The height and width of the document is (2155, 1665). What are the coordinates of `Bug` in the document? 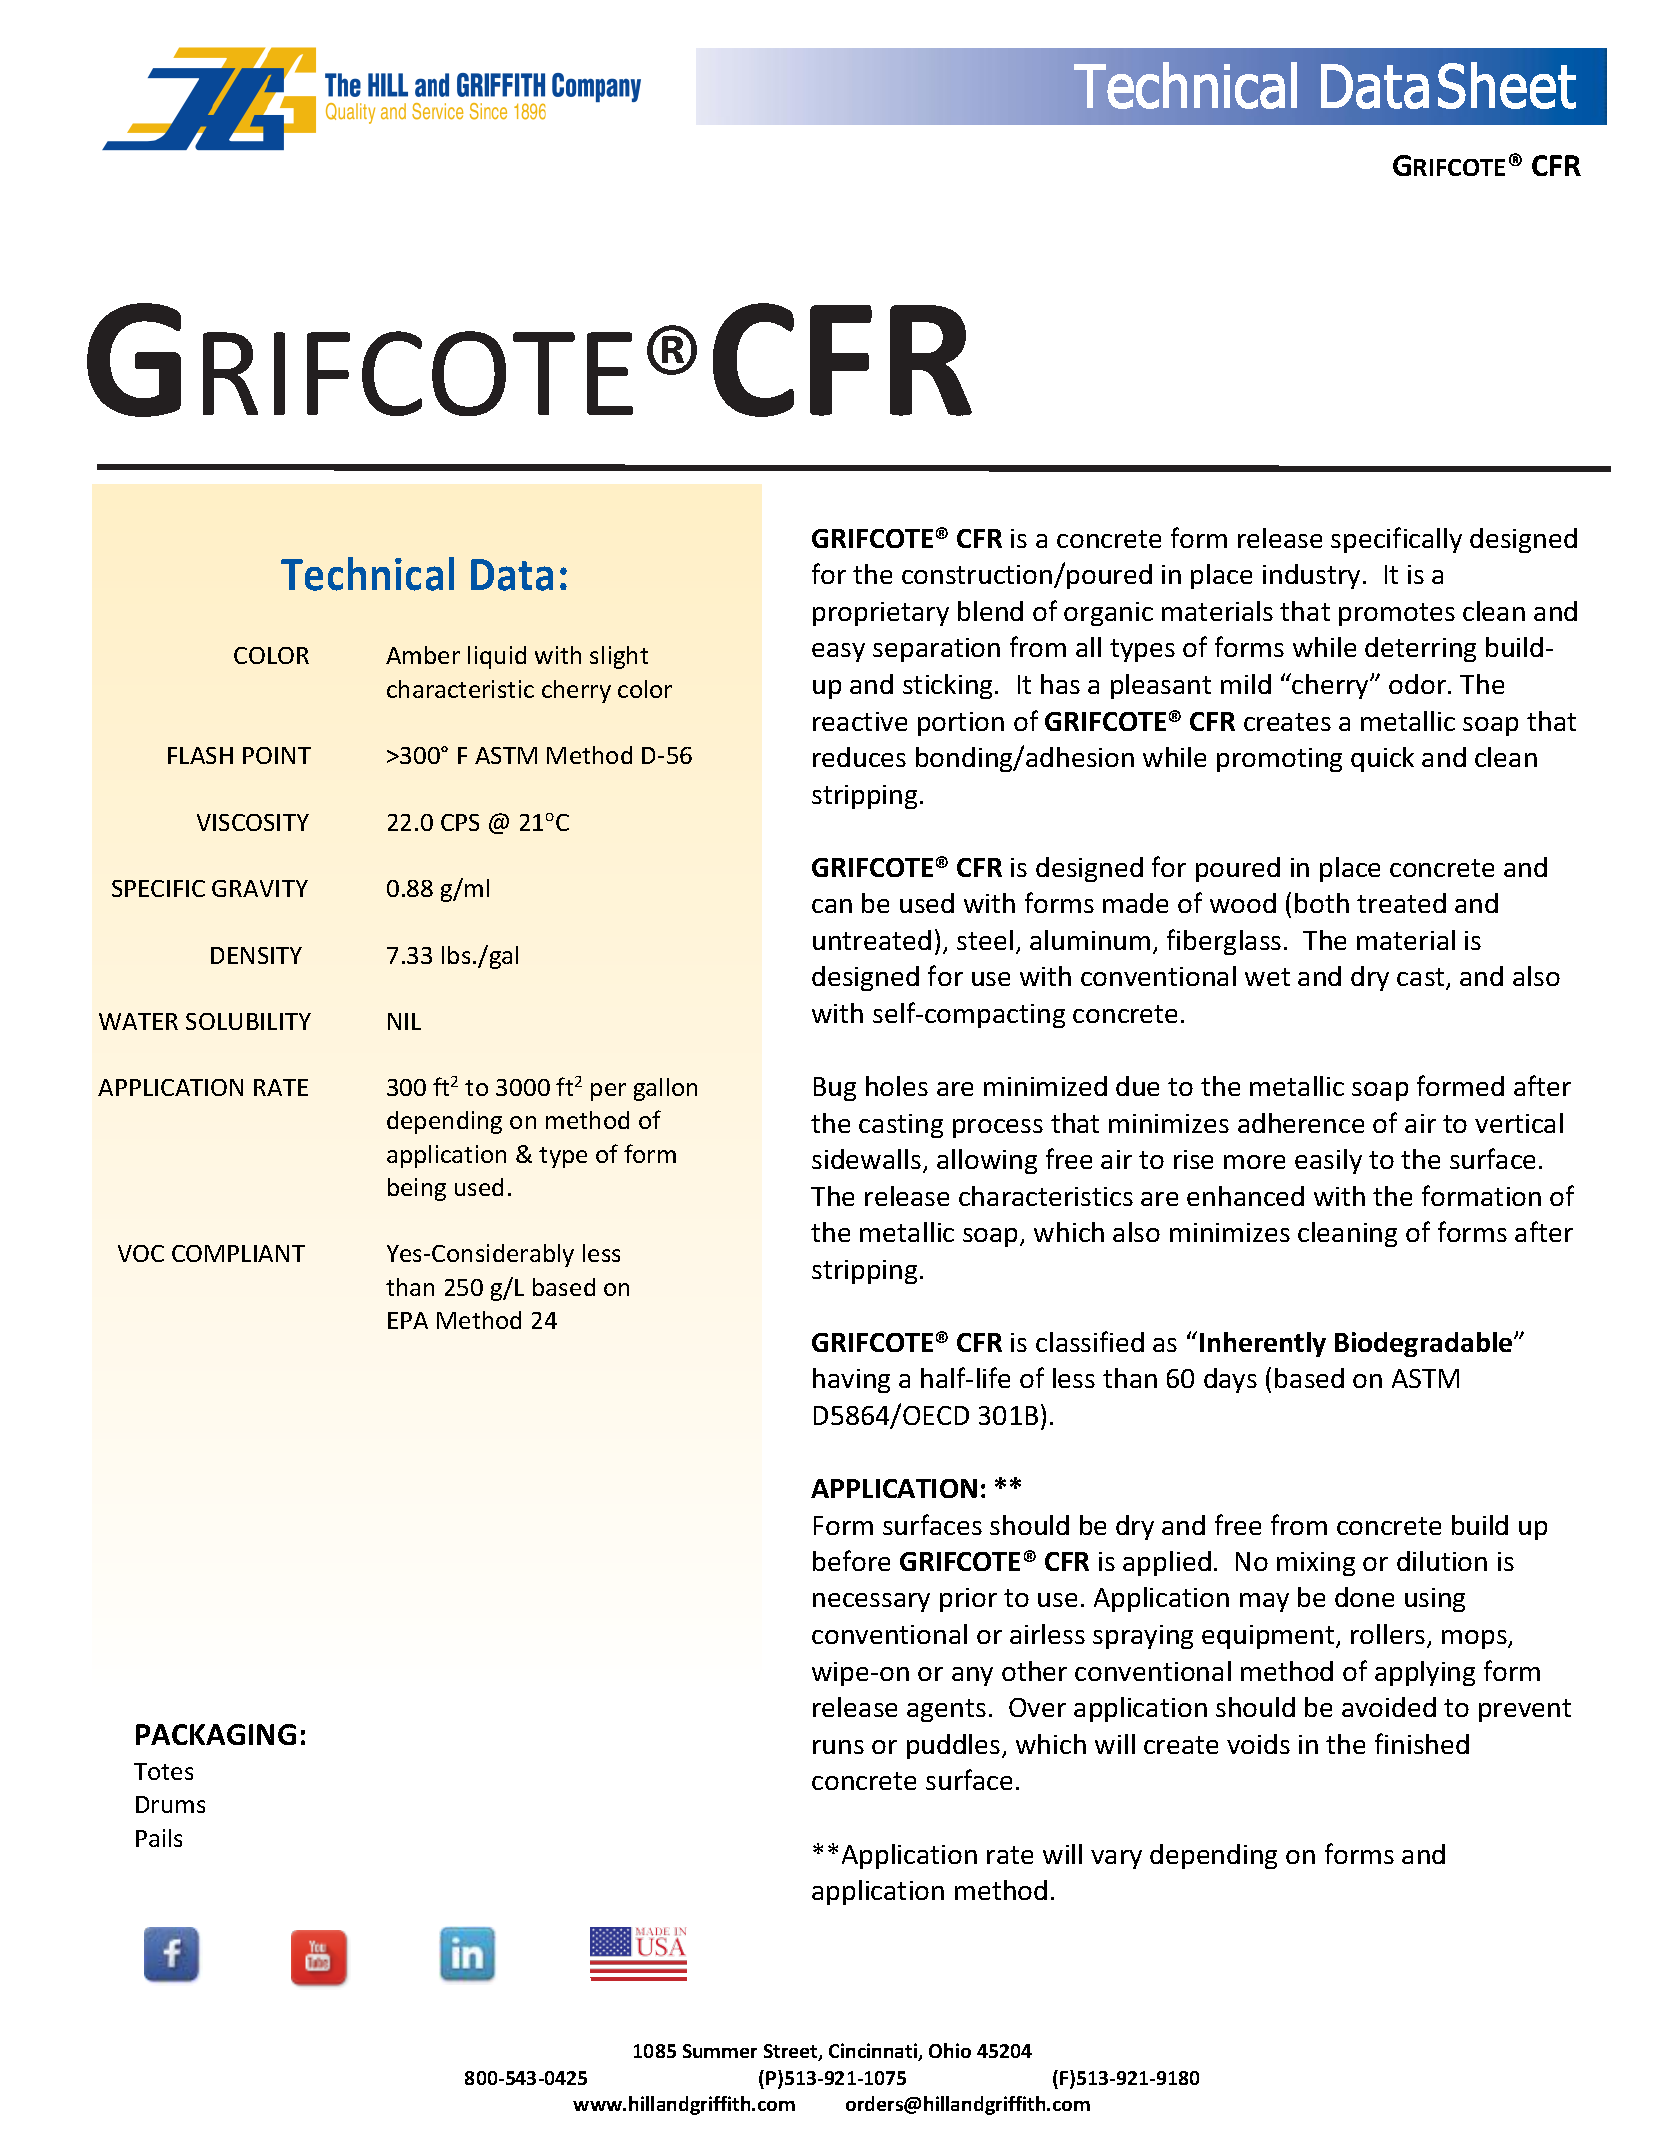 It's located at (835, 1089).
